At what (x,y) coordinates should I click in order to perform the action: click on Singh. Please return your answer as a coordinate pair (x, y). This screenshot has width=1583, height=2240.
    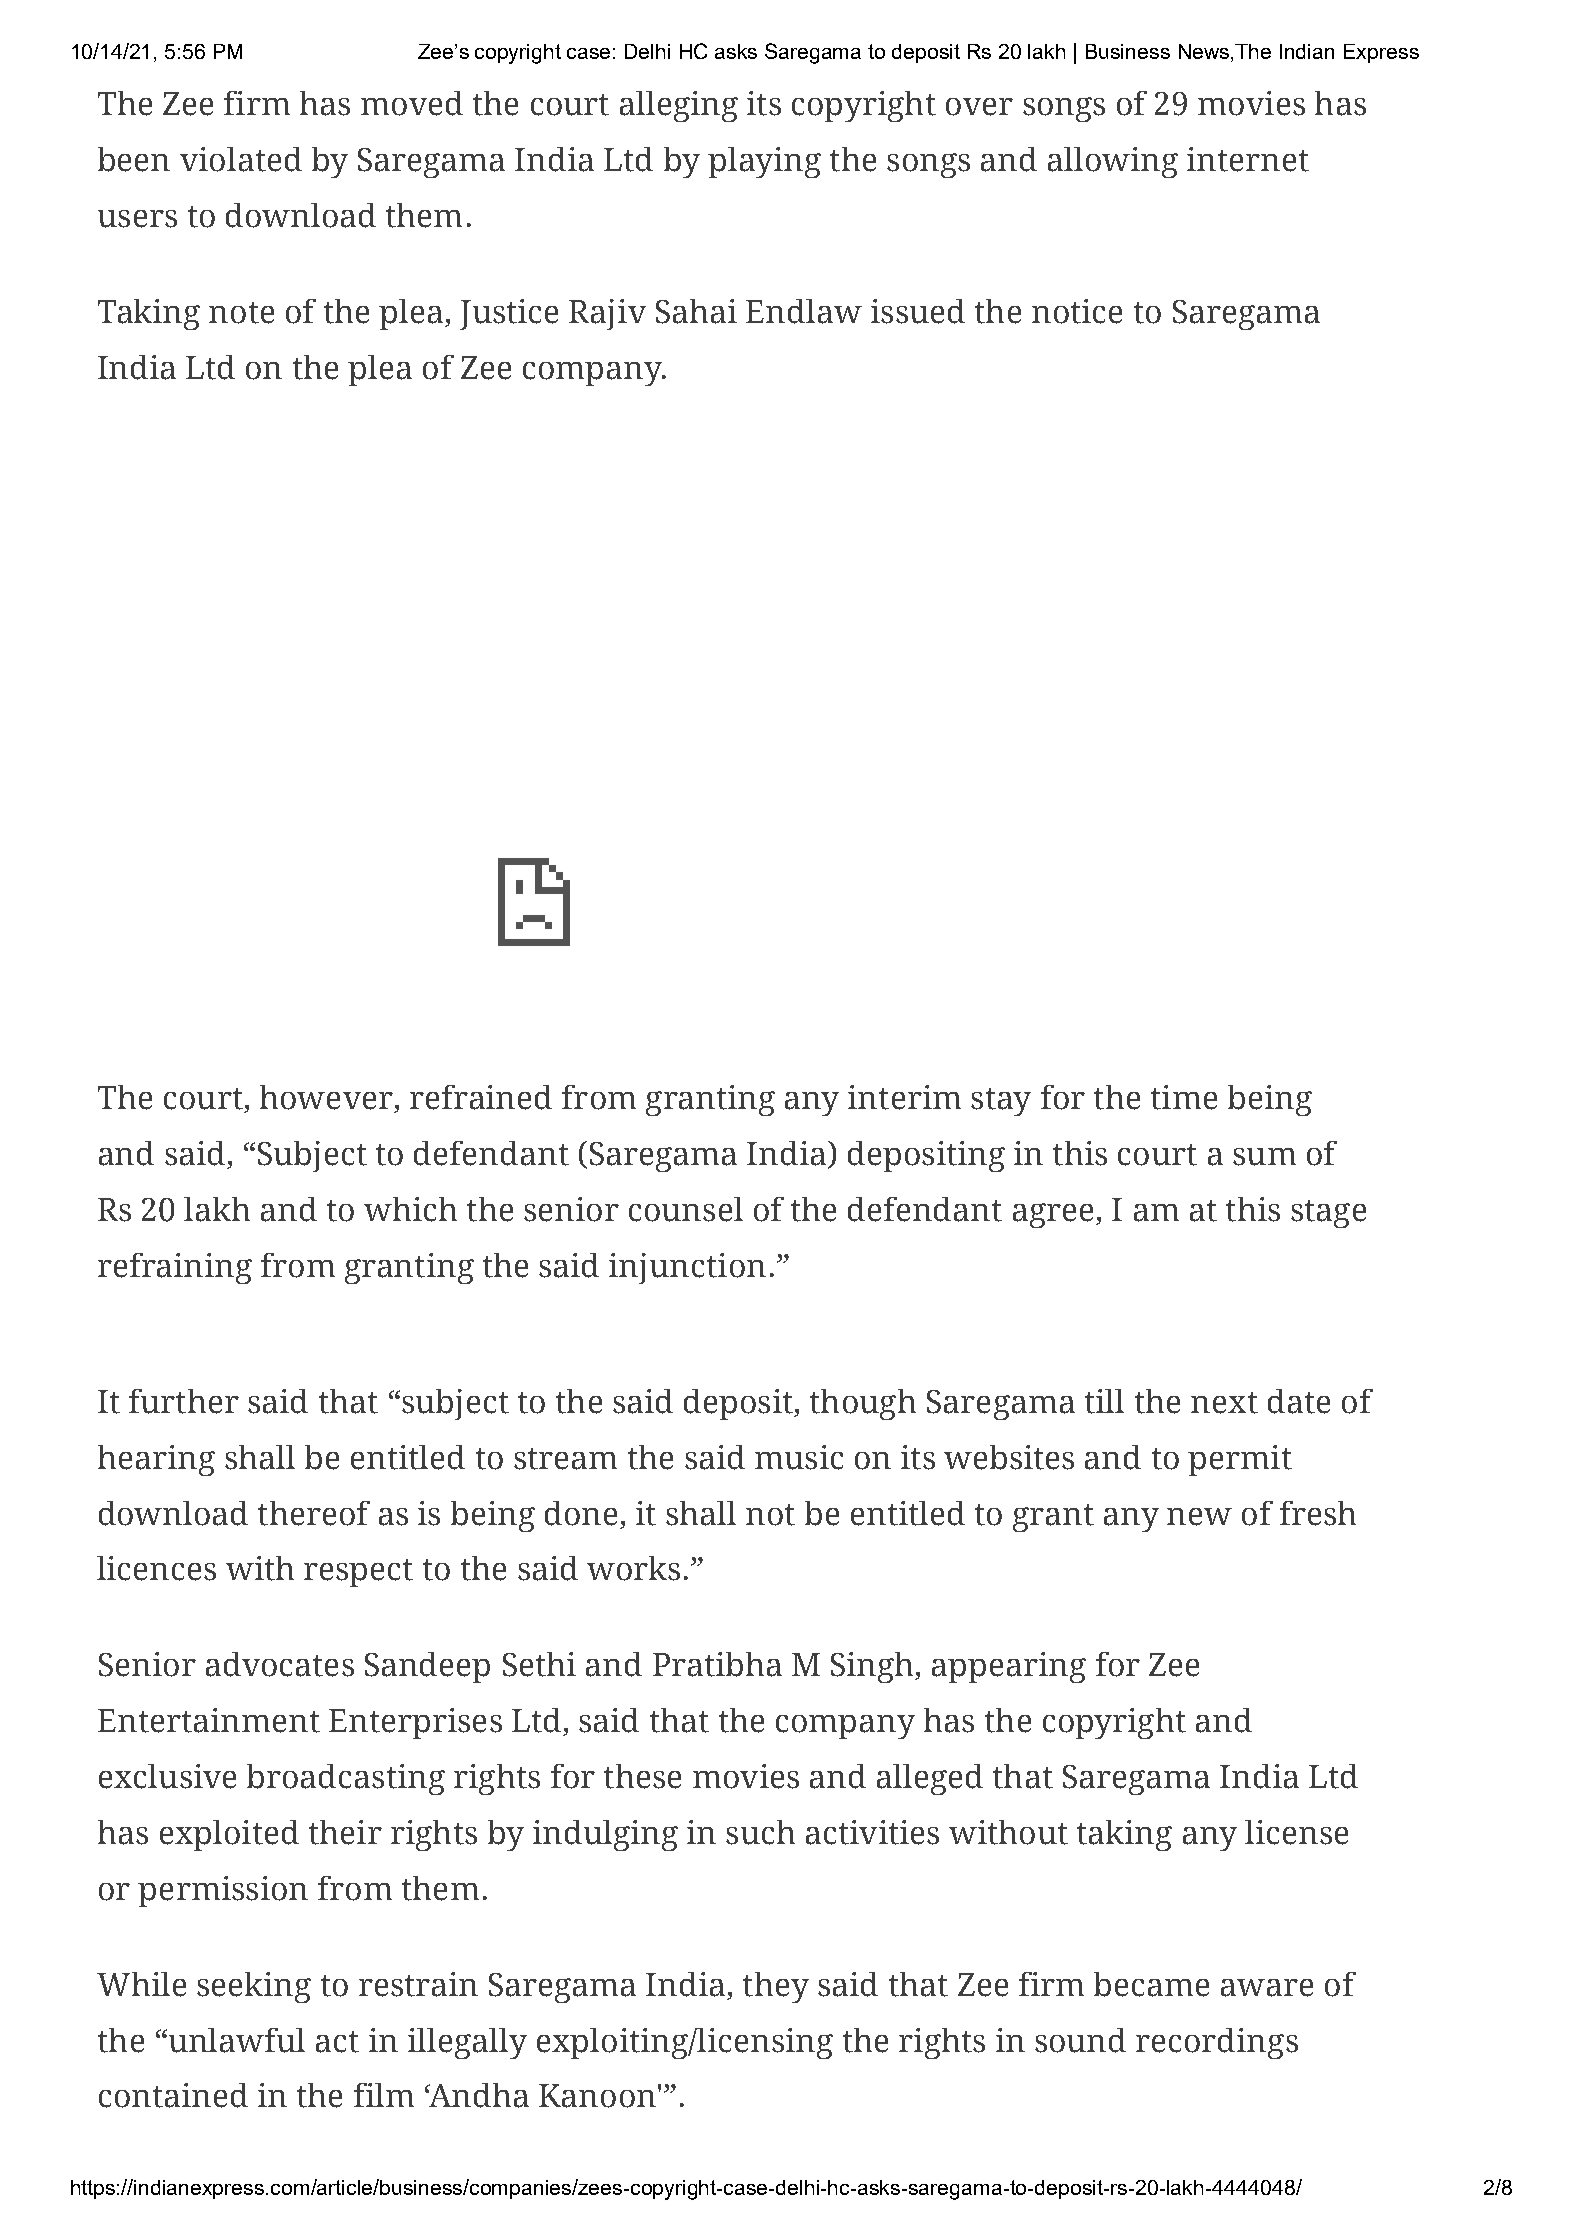
    Looking at the image, I should click on (874, 1667).
